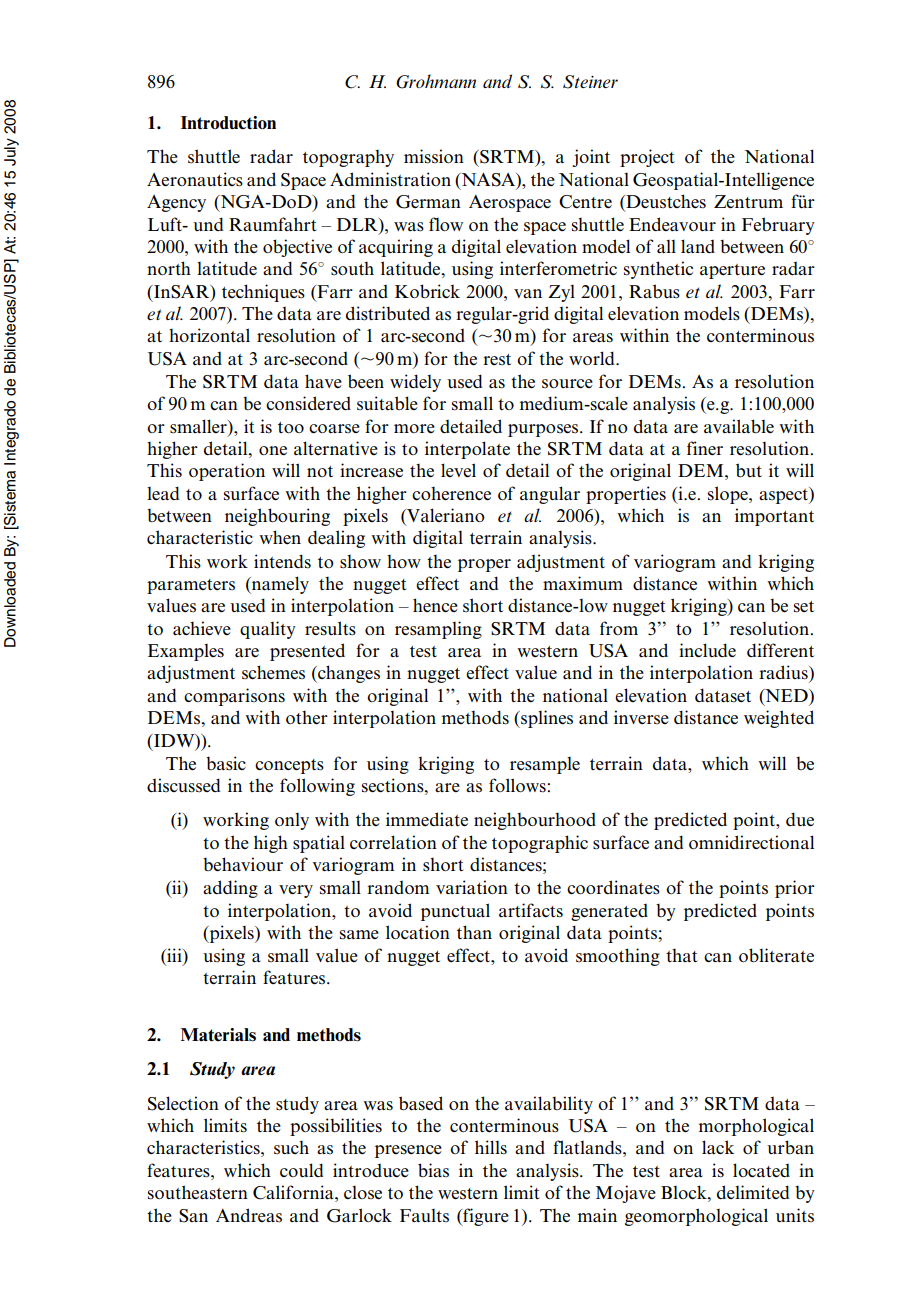 The width and height of the screenshot is (923, 1316). Describe the element at coordinates (249, 1215) in the screenshot. I see `Andreas` at that location.
